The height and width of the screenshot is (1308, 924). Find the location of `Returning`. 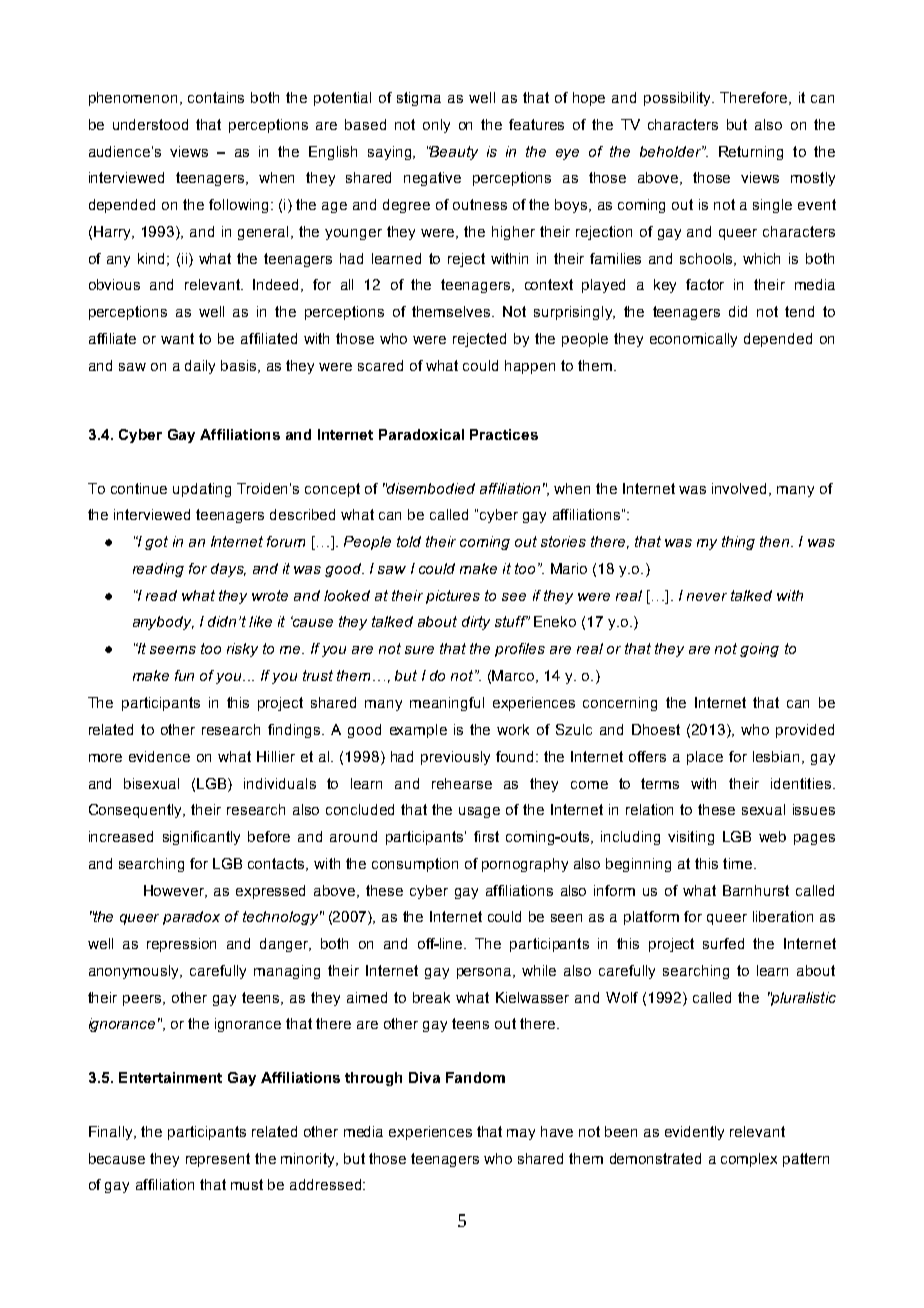

Returning is located at coordinates (751, 153).
